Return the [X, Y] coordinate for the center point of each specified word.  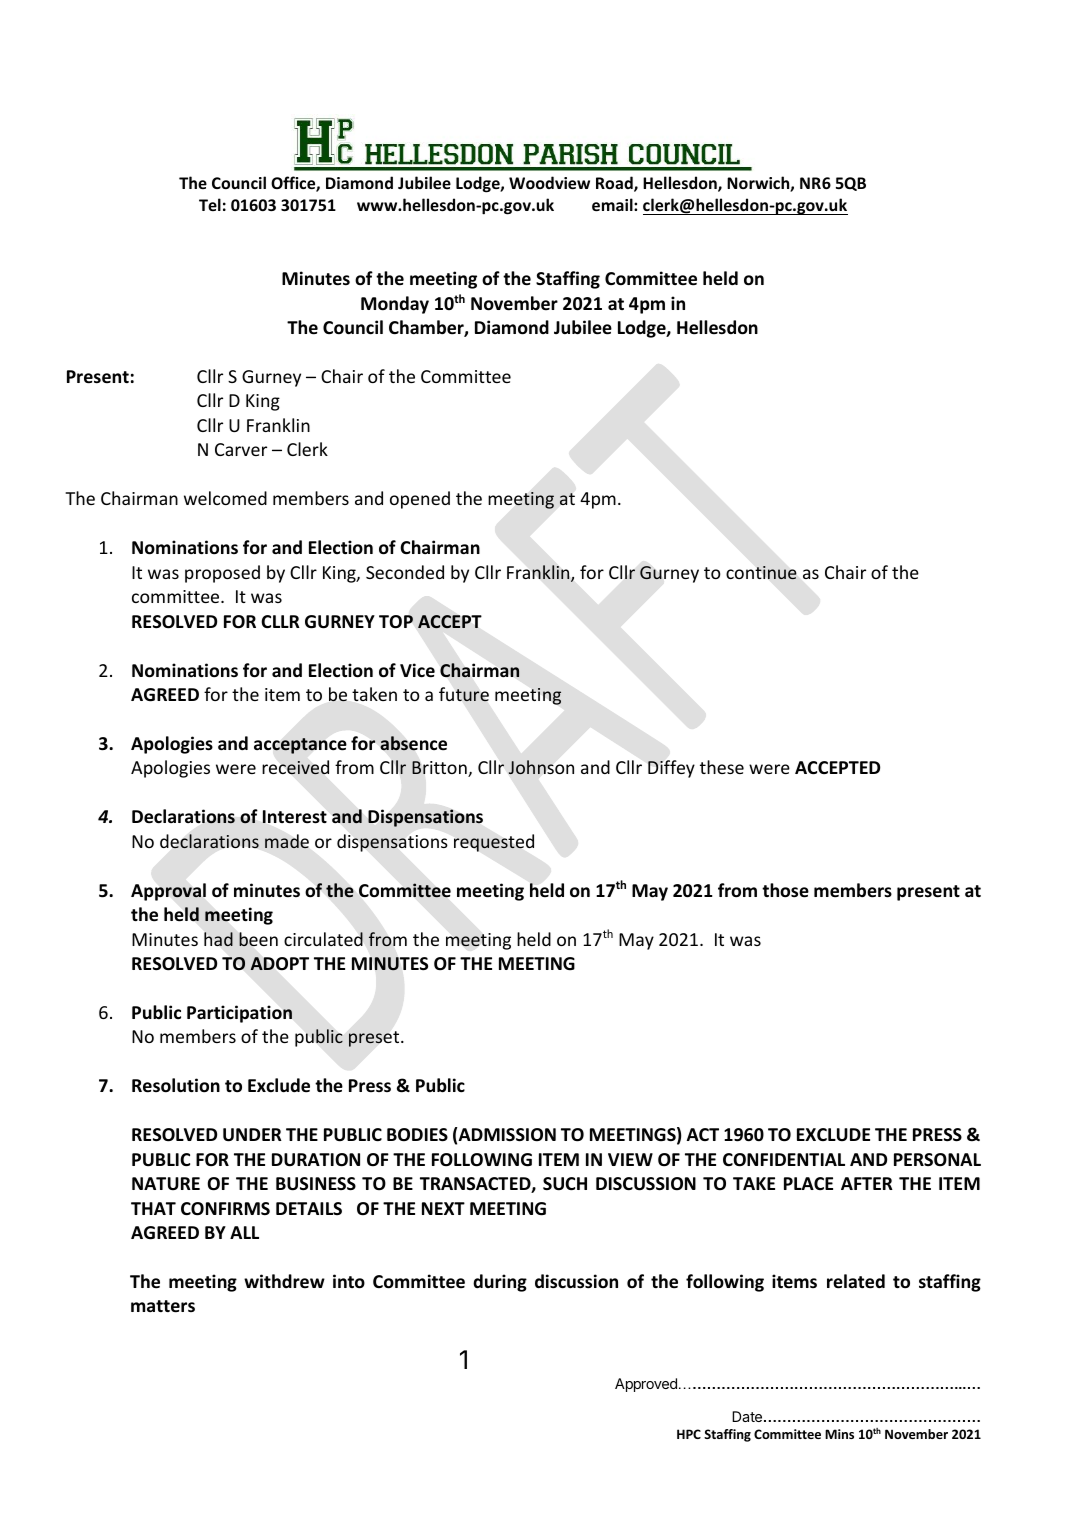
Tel [210, 204]
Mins [839, 1434]
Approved [646, 1385]
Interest [294, 817]
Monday [395, 305]
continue [761, 573]
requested [494, 843]
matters [163, 1306]
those [785, 890]
